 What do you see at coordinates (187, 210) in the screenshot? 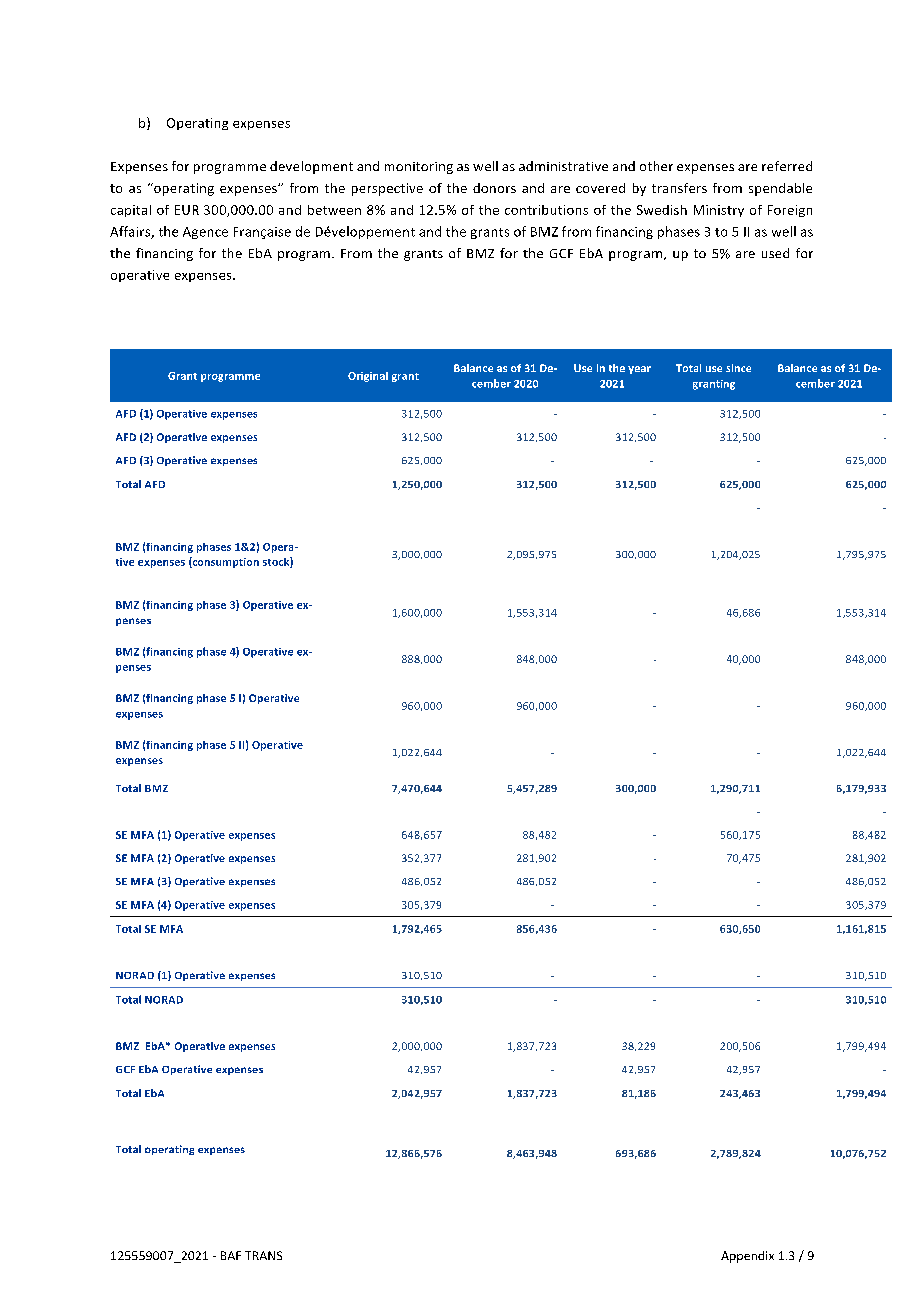
I see `EUR` at bounding box center [187, 210].
